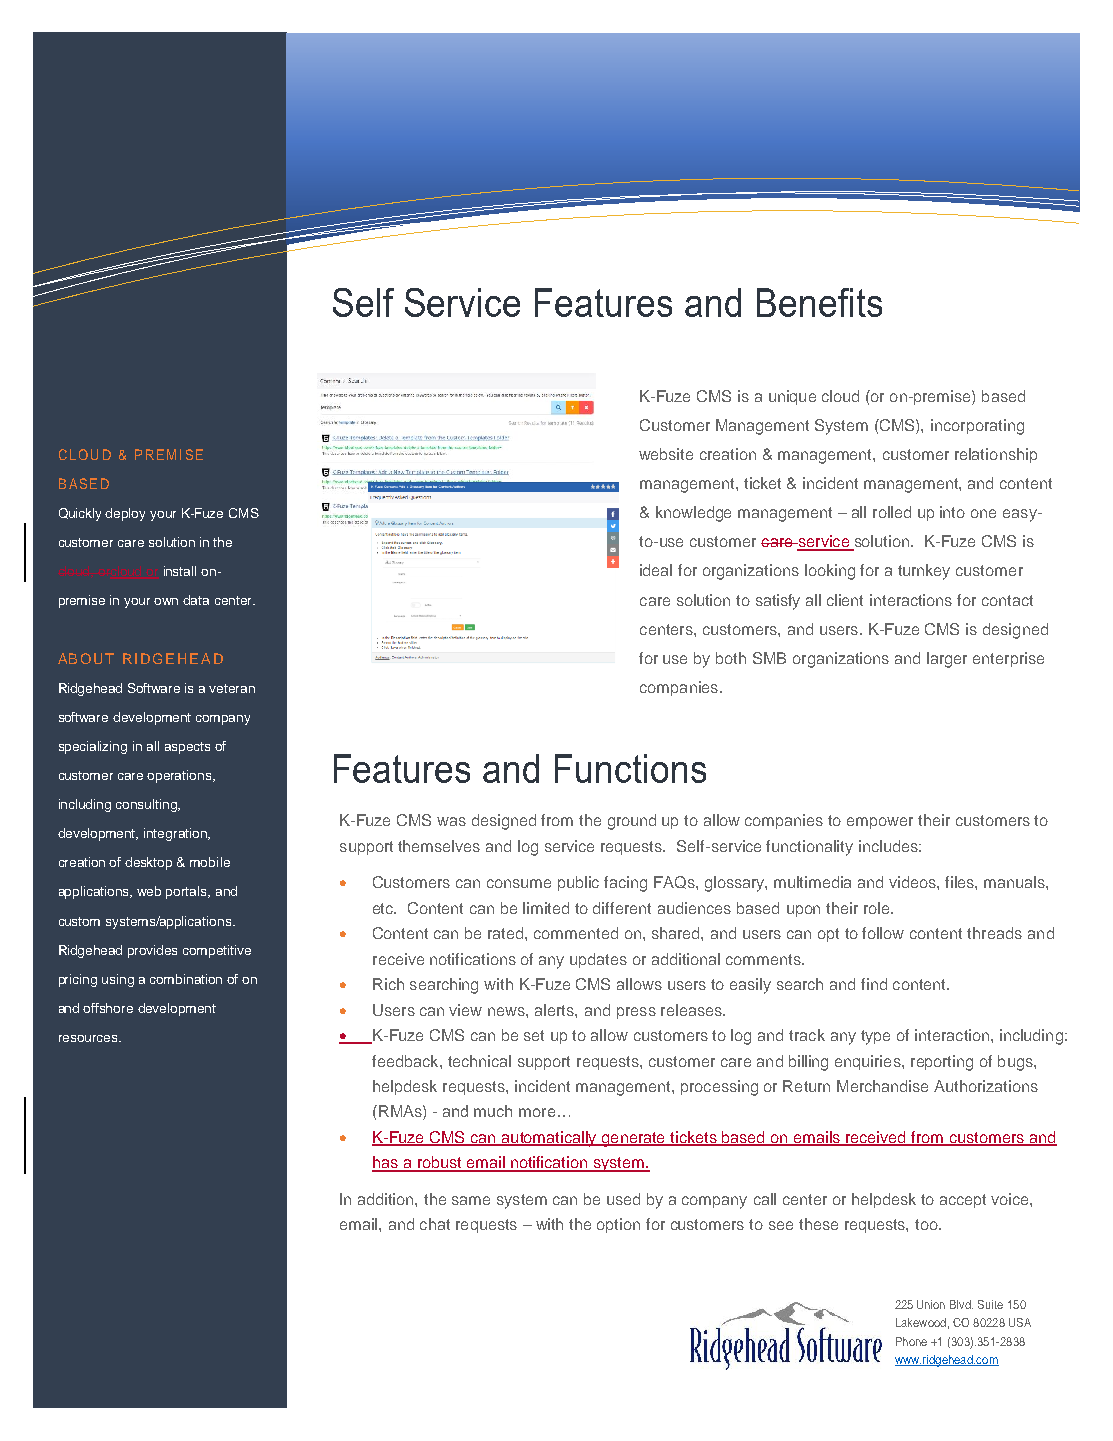  I want to click on chat, so click(435, 1224).
